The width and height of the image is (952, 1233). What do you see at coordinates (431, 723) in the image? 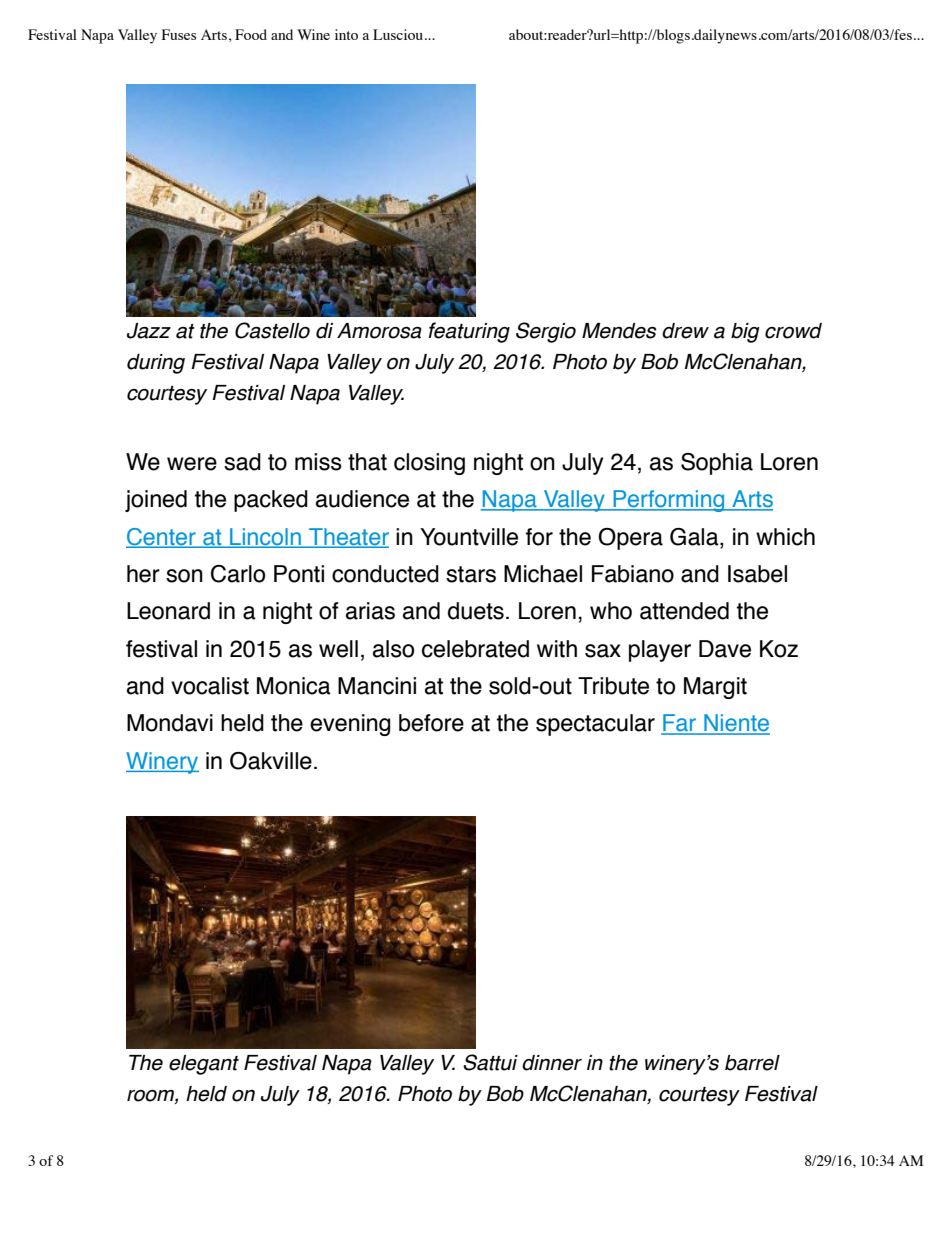
I see `before` at bounding box center [431, 723].
